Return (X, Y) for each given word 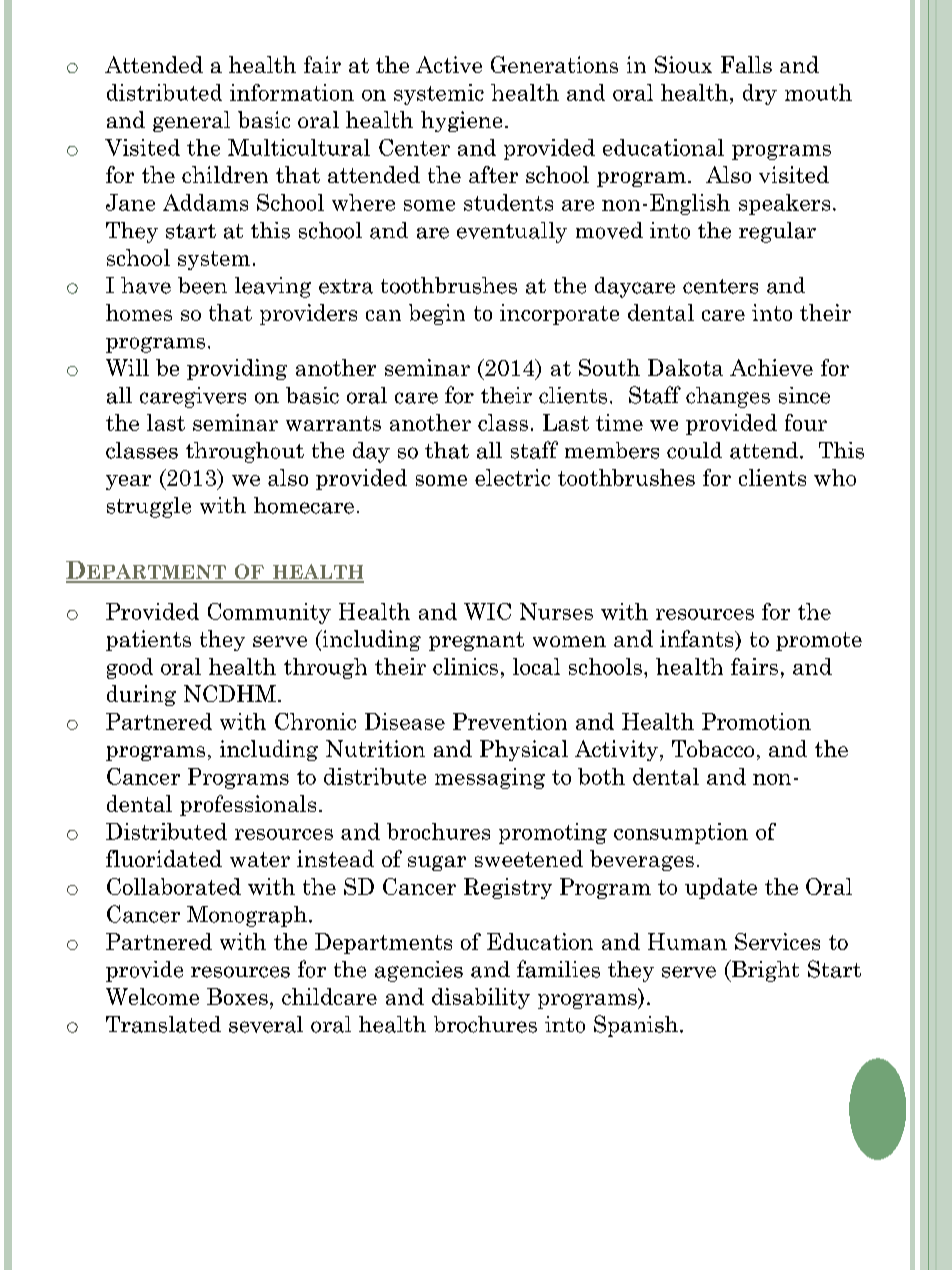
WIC (487, 611)
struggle (149, 507)
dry (760, 94)
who (835, 477)
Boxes (237, 996)
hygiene (461, 121)
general (191, 121)
